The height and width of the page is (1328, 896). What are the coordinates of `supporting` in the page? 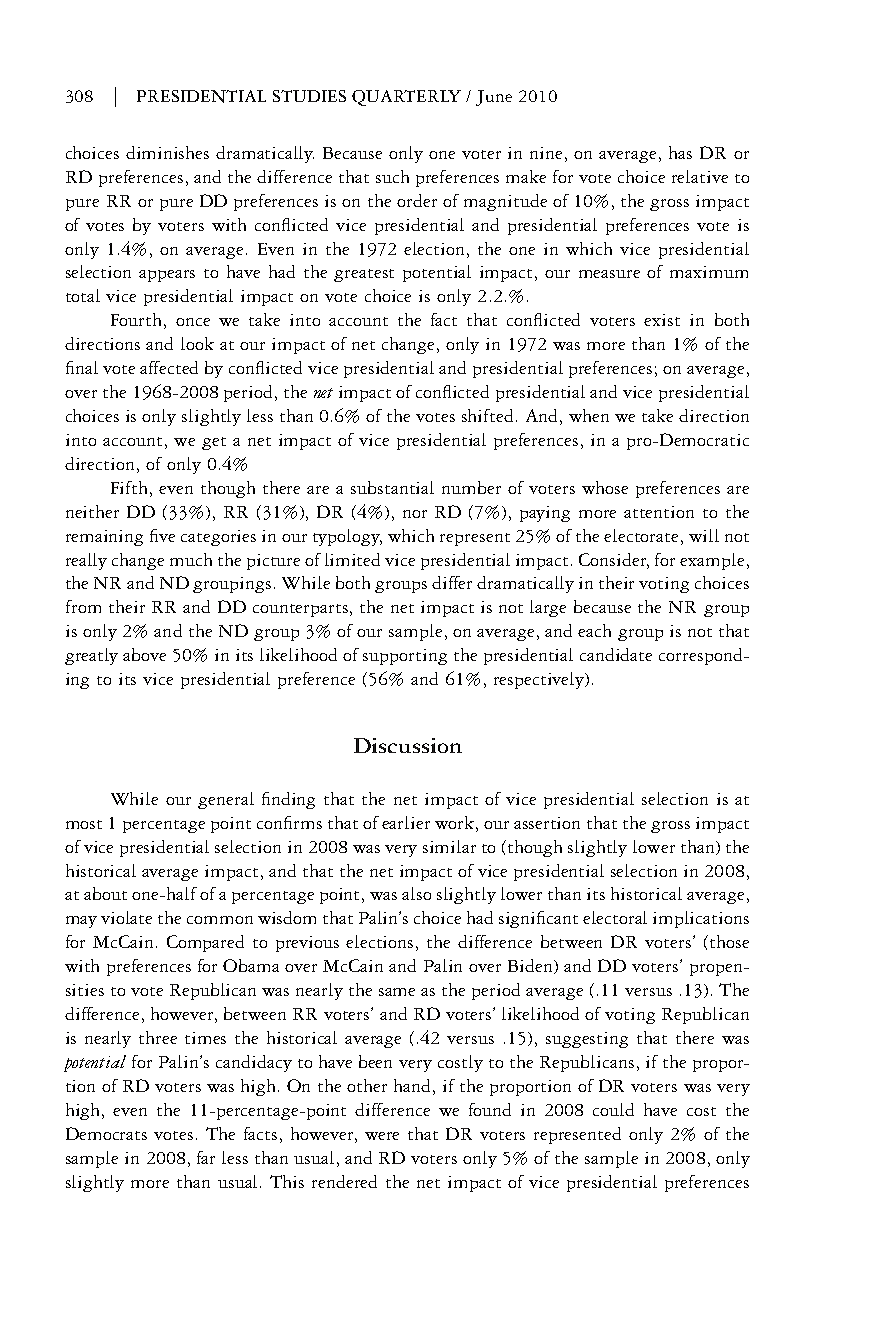 It's located at (405, 657).
